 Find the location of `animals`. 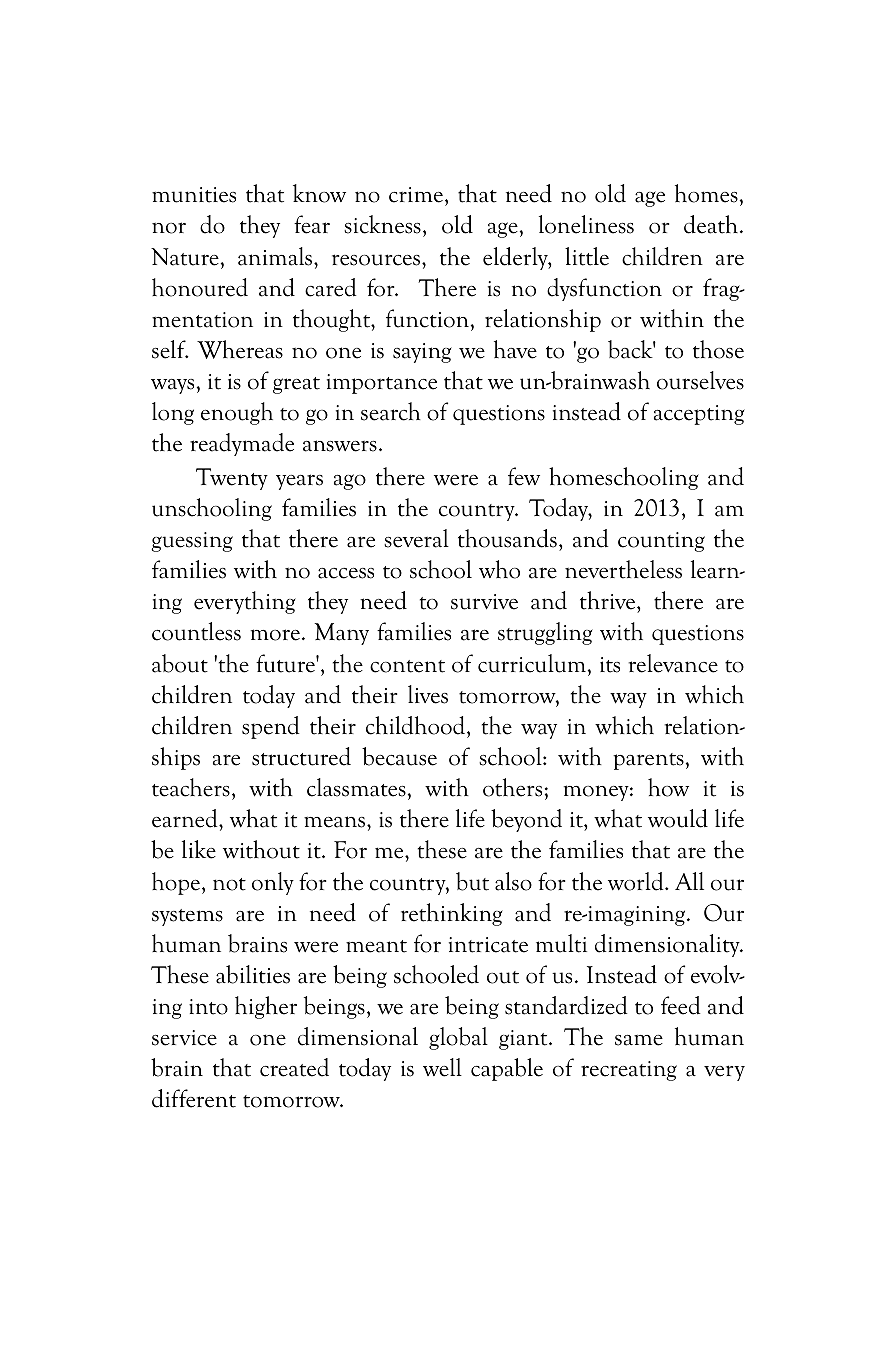

animals is located at coordinates (276, 256).
